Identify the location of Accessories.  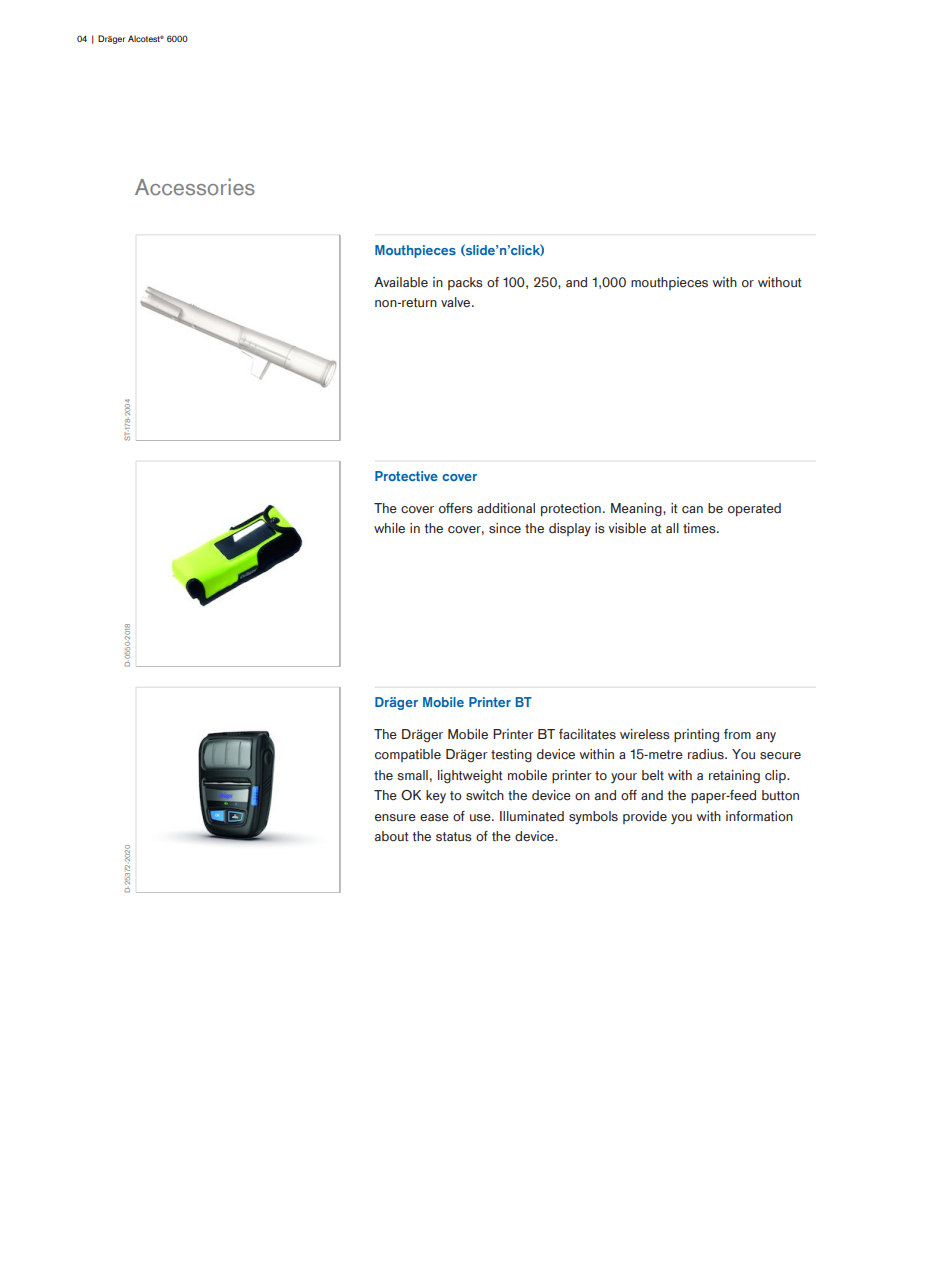
(195, 187).
